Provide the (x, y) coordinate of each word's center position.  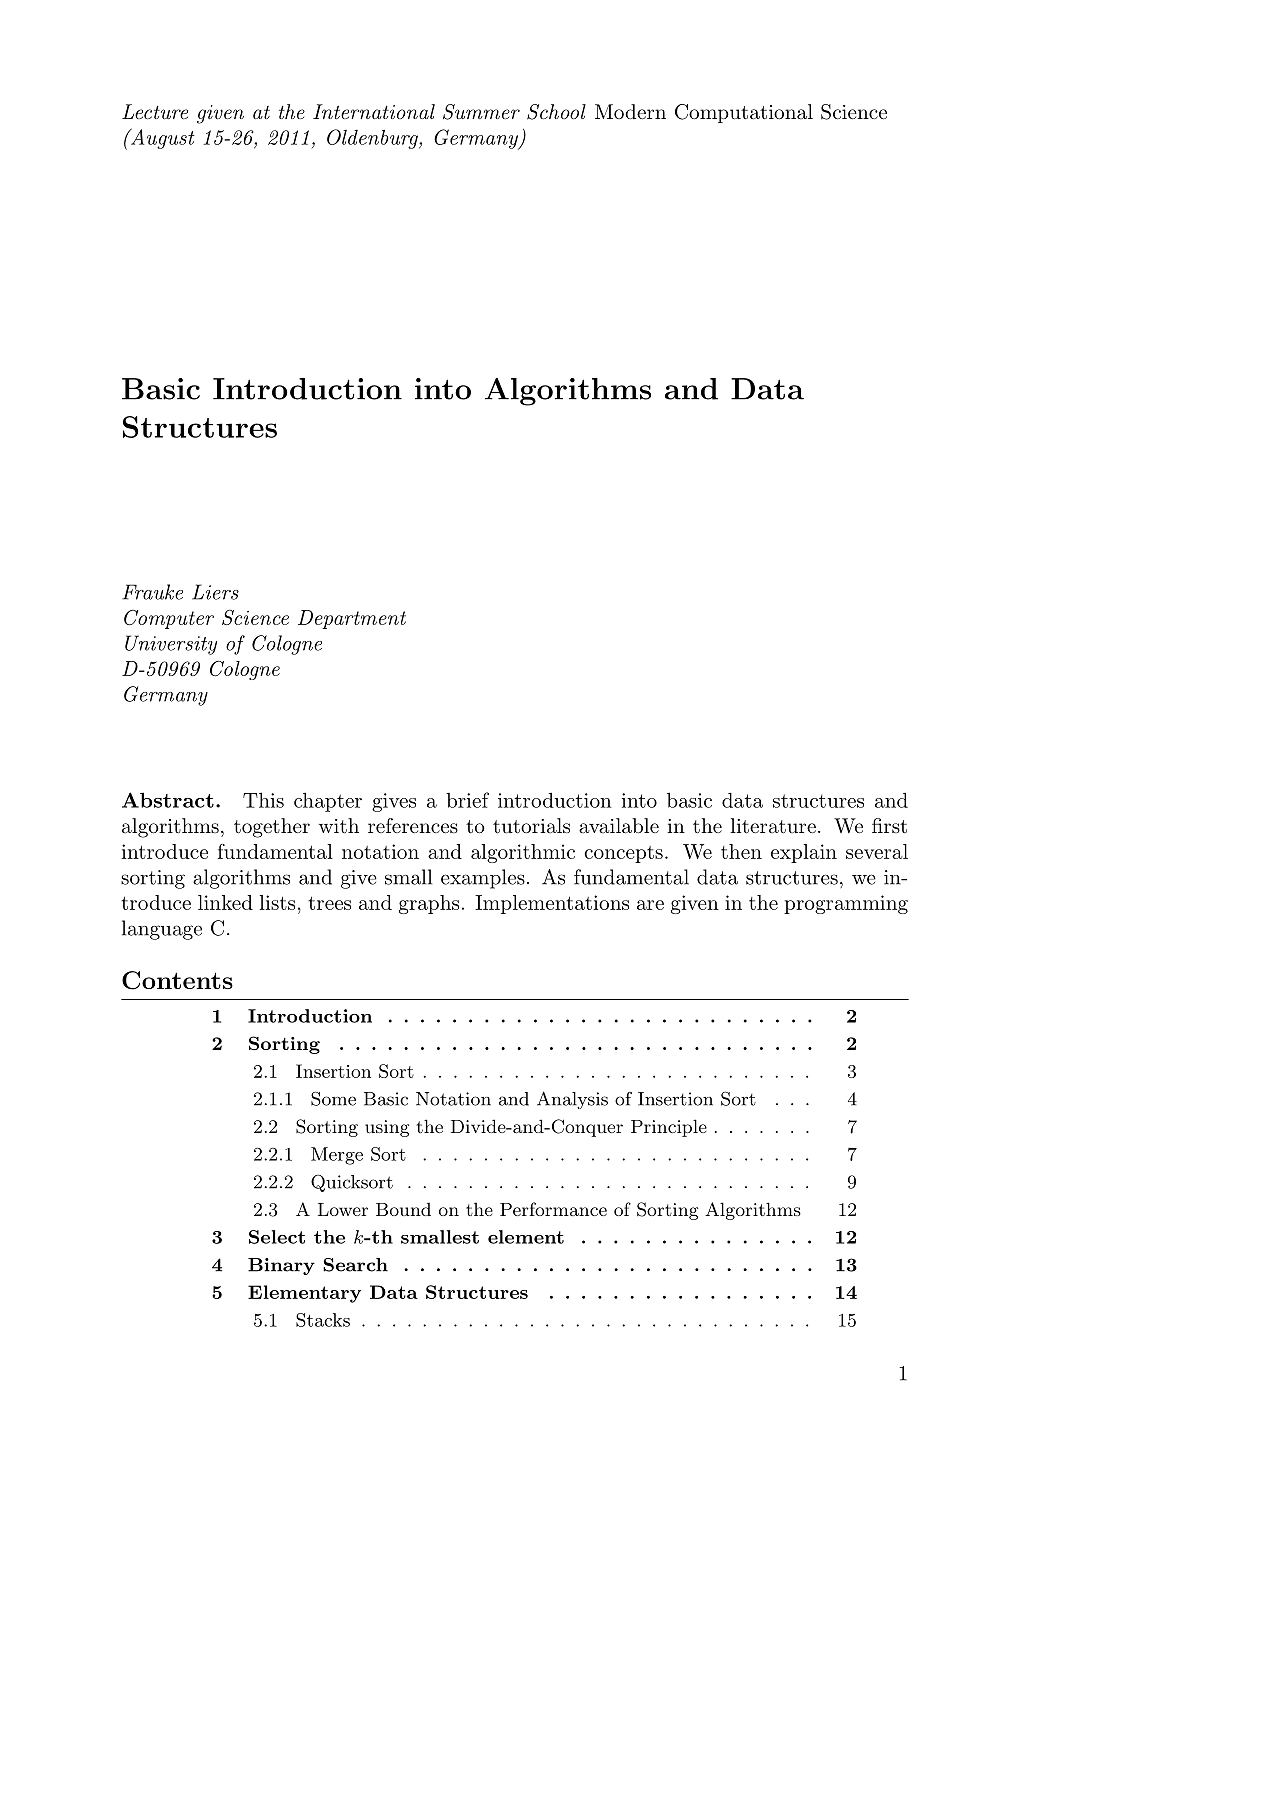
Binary (281, 1266)
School (556, 112)
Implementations (552, 904)
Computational (744, 113)
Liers (215, 592)
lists (277, 902)
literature (773, 826)
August (162, 138)
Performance (553, 1209)
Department (352, 619)
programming (846, 904)
